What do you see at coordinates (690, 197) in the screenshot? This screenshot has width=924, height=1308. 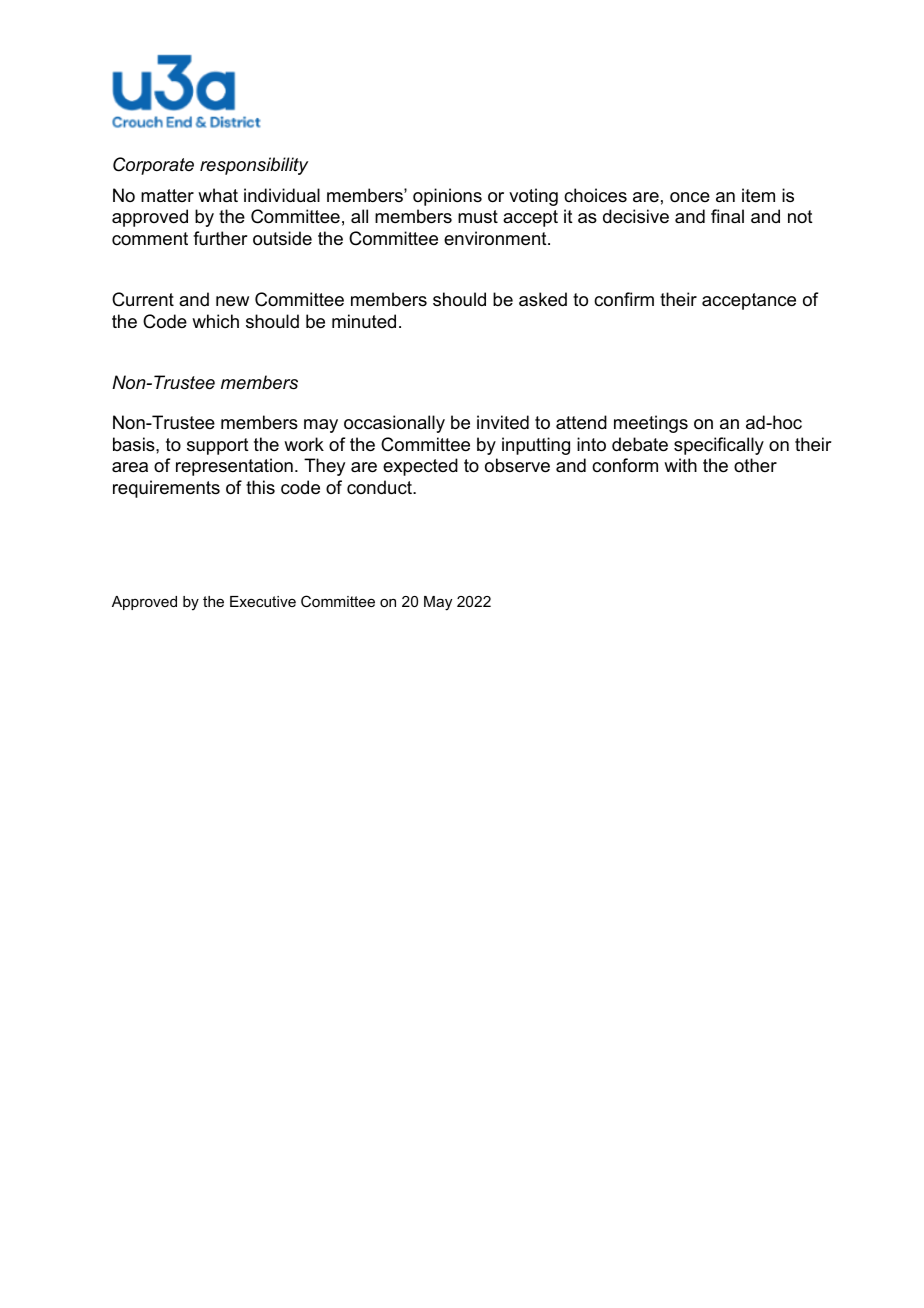 I see `once` at bounding box center [690, 197].
